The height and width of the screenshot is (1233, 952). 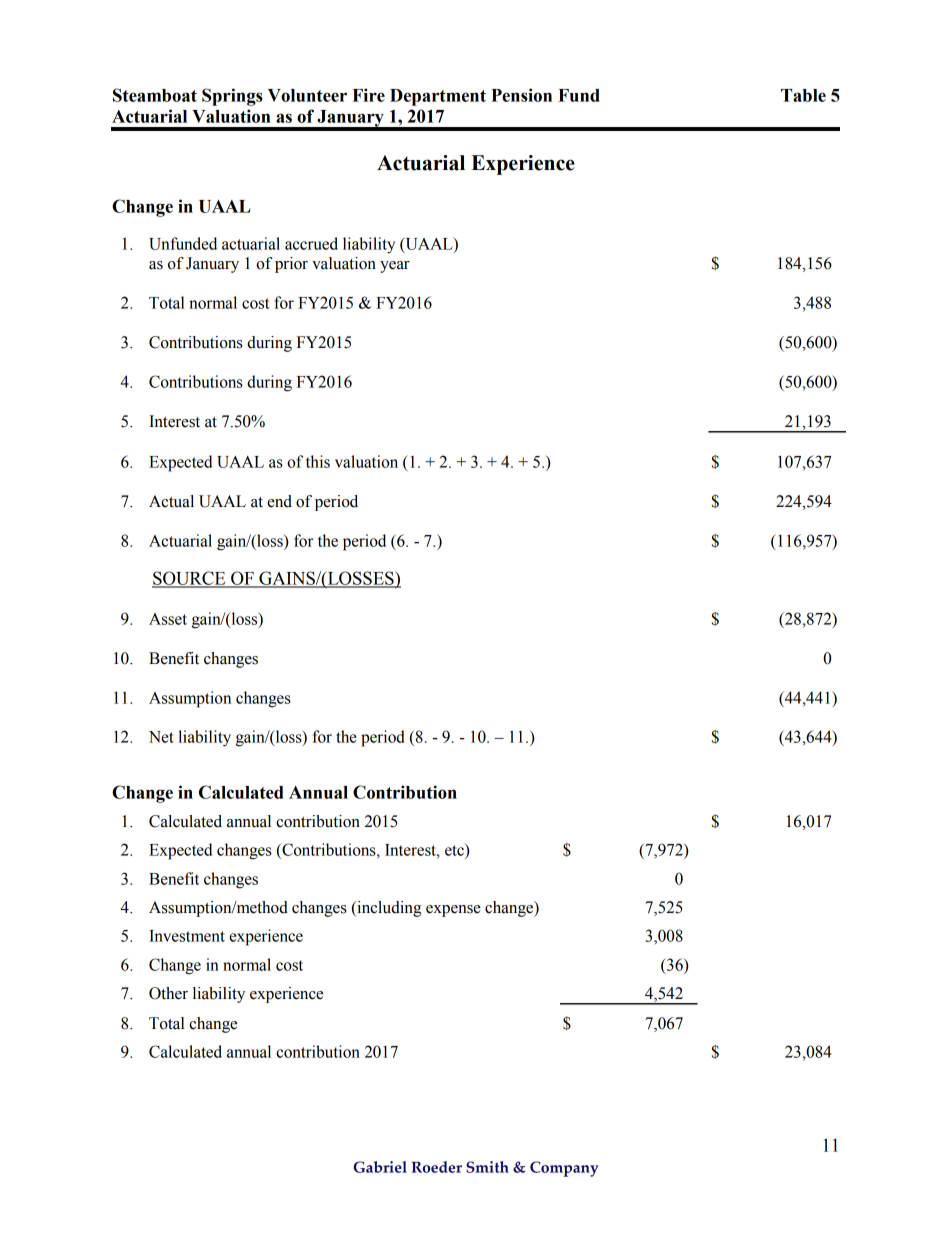 What do you see at coordinates (803, 95) in the screenshot?
I see `Table` at bounding box center [803, 95].
